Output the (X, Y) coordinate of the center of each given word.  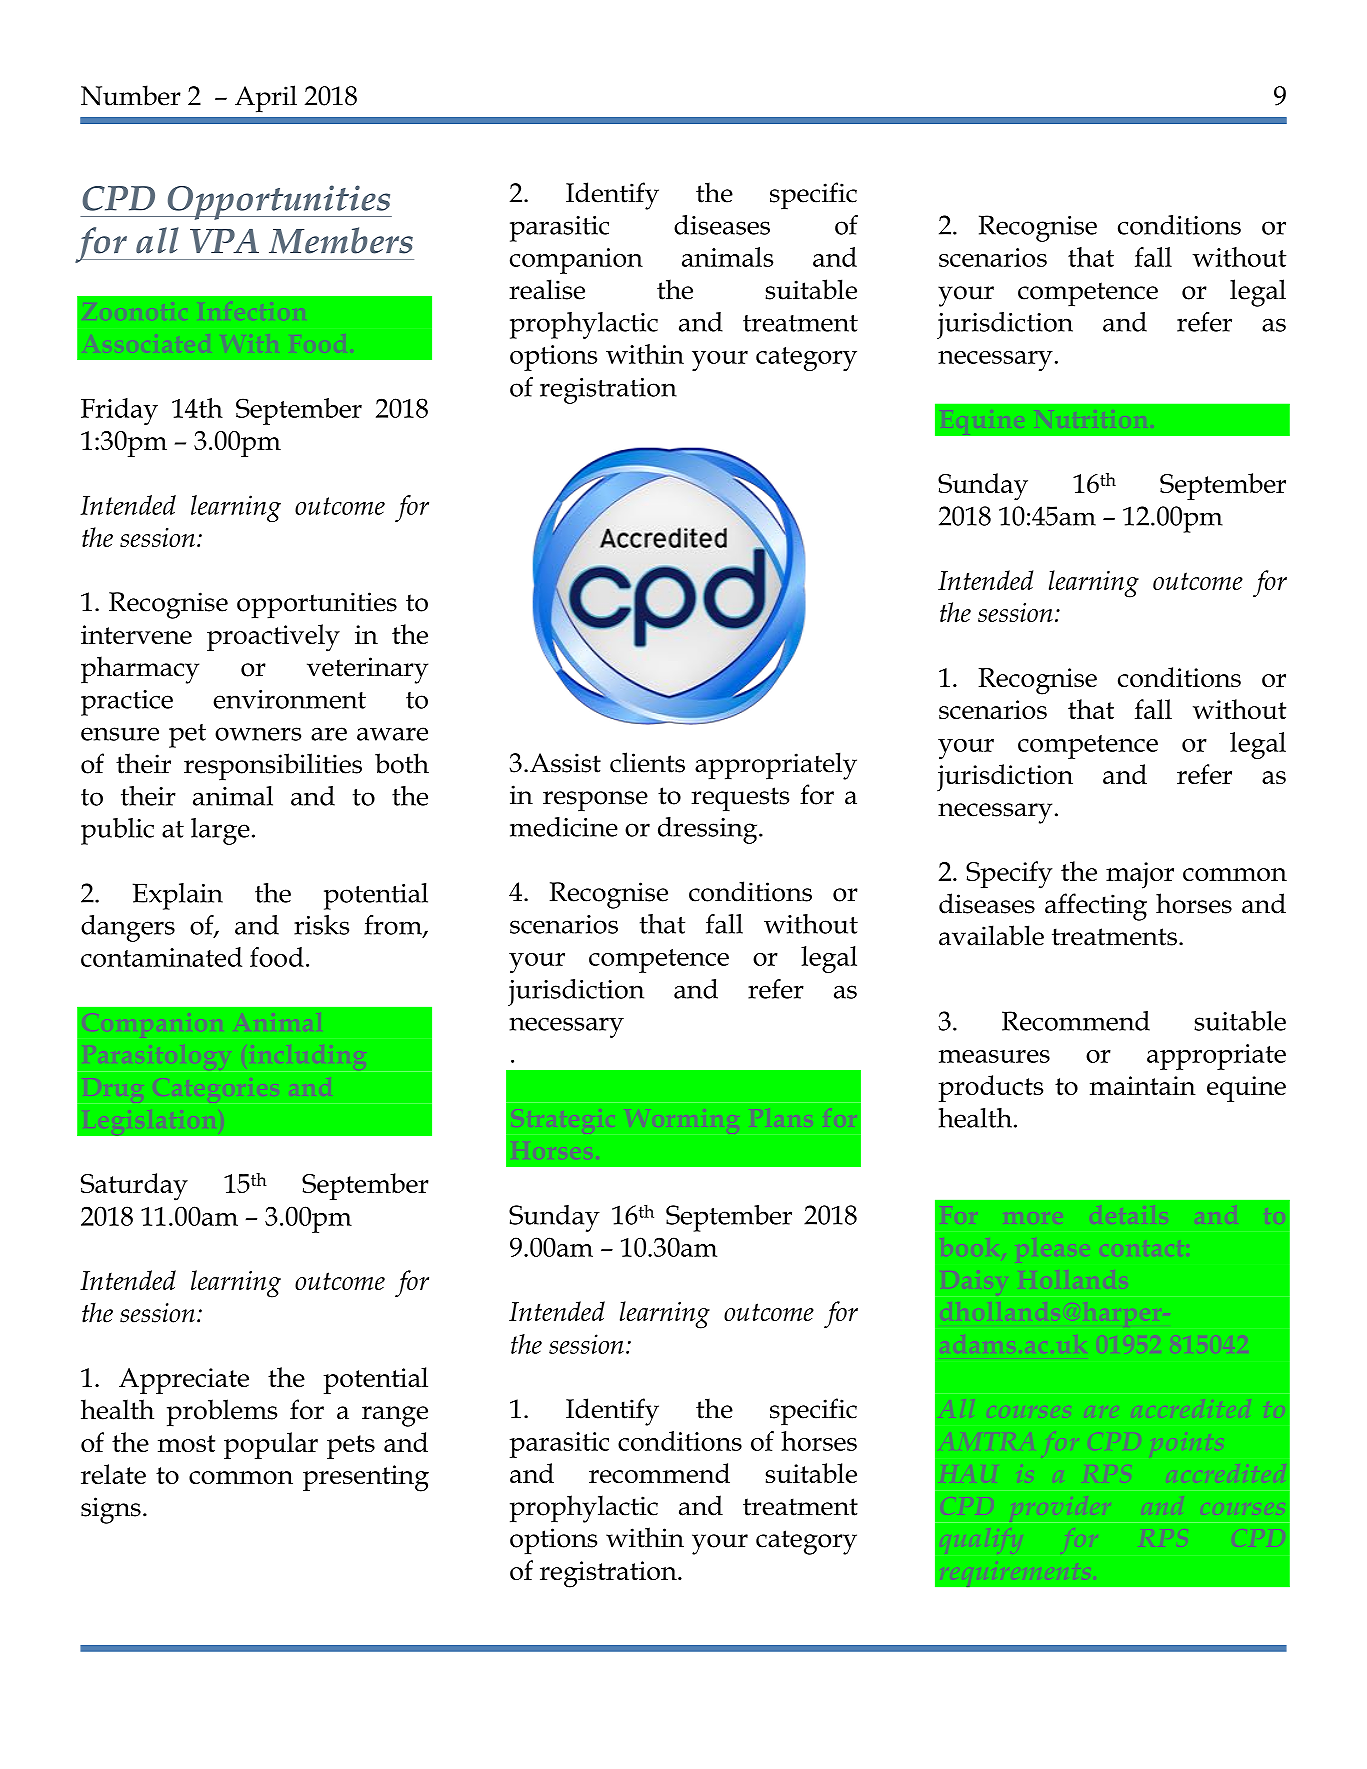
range (395, 1416)
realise (547, 289)
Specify (1009, 875)
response (595, 801)
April (266, 98)
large (220, 831)
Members (341, 240)
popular (271, 1445)
